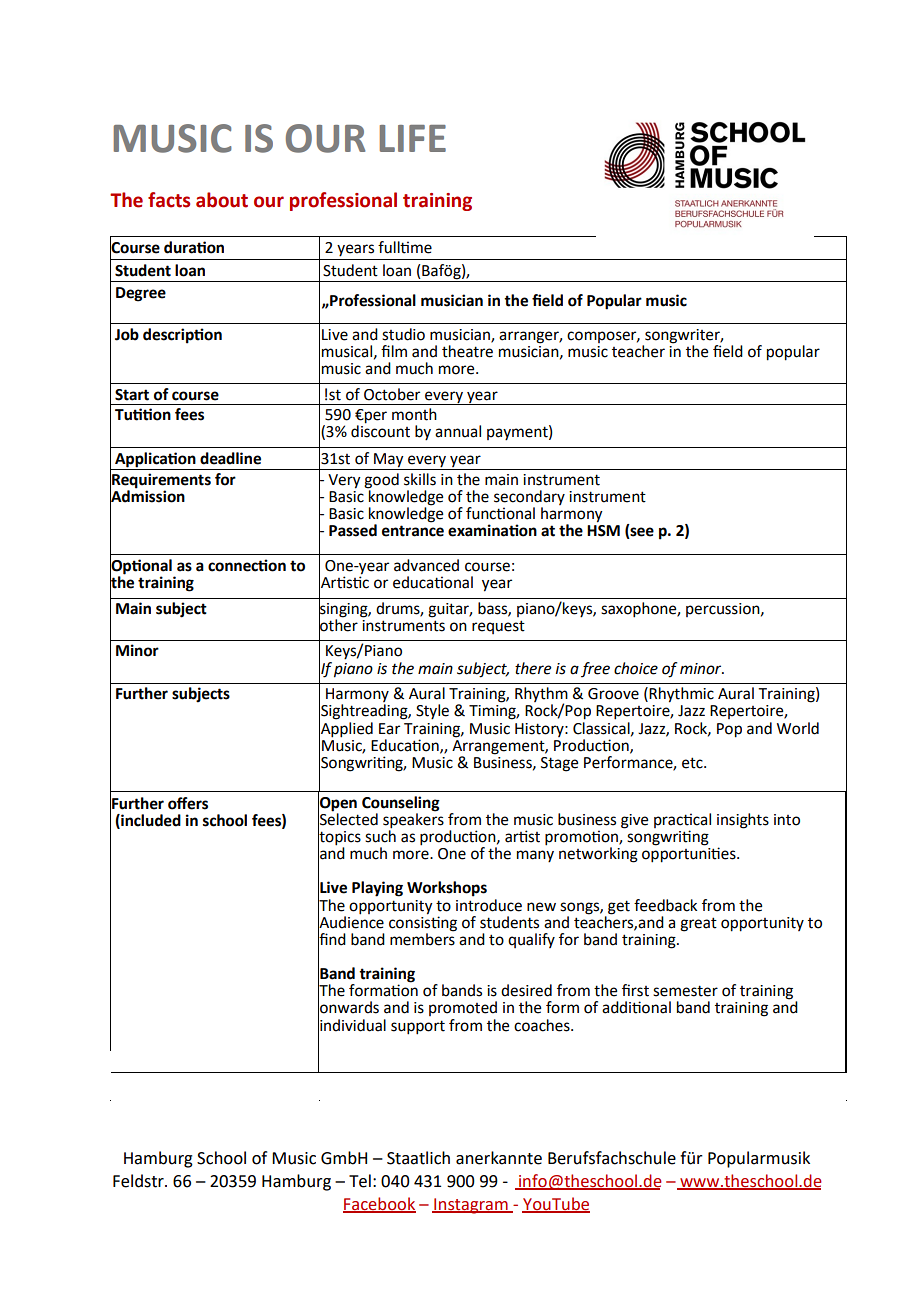 This screenshot has height=1308, width=924. What do you see at coordinates (413, 138) in the screenshot?
I see `LIFE` at bounding box center [413, 138].
